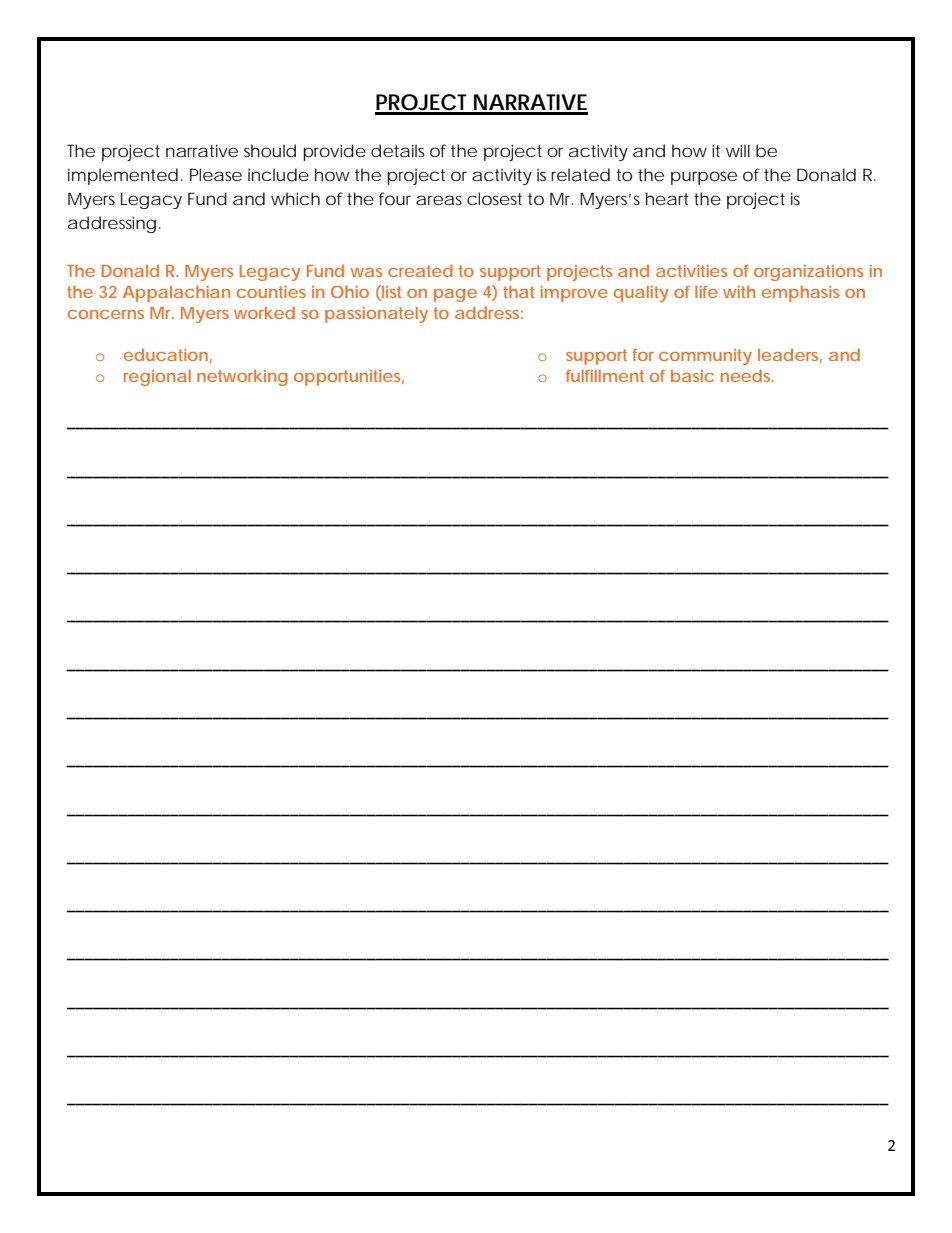 The image size is (952, 1233). Describe the element at coordinates (738, 150) in the screenshot. I see `will` at that location.
